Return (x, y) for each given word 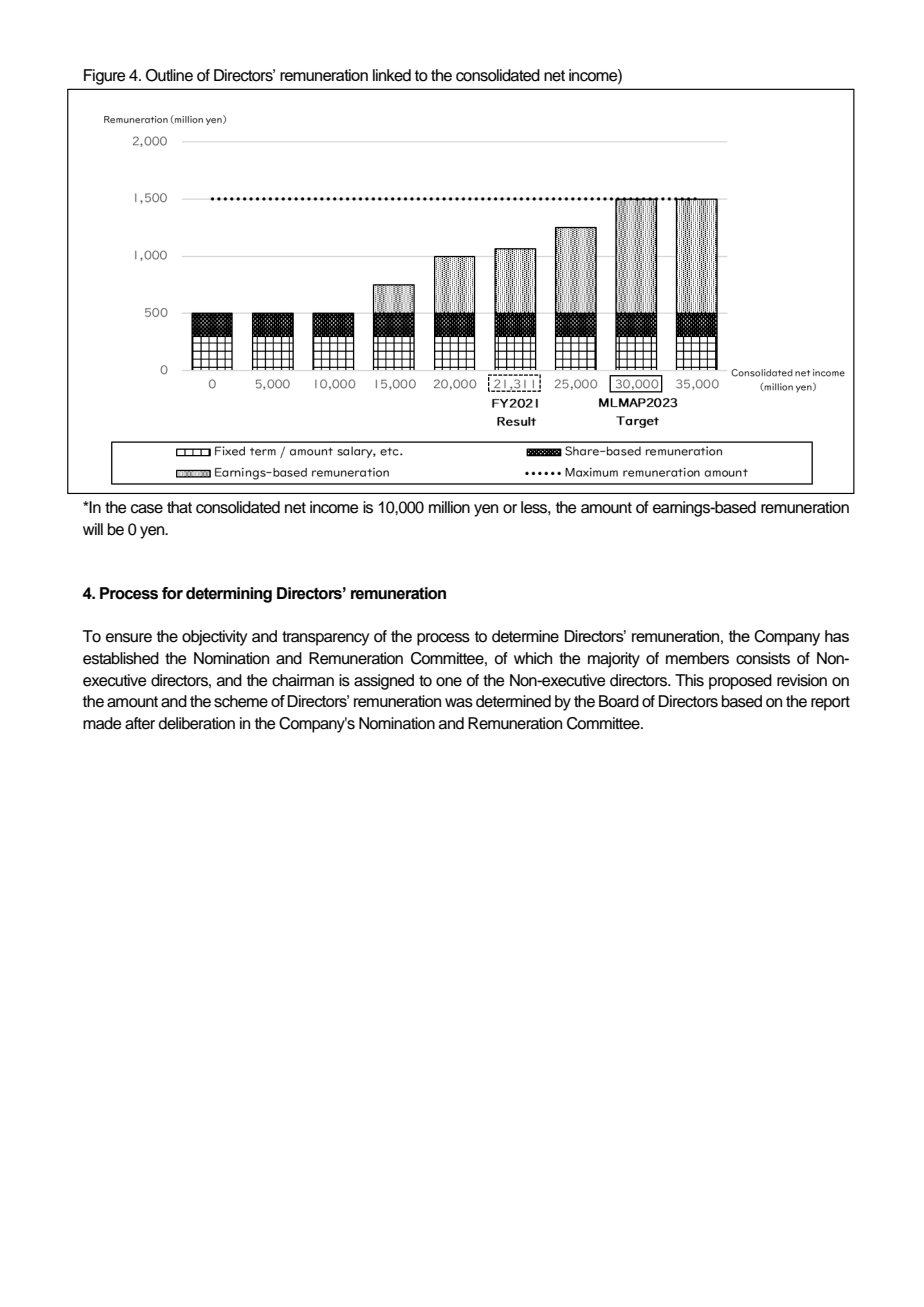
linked (392, 75)
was (459, 703)
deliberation (197, 723)
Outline (169, 75)
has (837, 636)
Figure (105, 77)
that (179, 507)
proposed (740, 682)
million (449, 507)
